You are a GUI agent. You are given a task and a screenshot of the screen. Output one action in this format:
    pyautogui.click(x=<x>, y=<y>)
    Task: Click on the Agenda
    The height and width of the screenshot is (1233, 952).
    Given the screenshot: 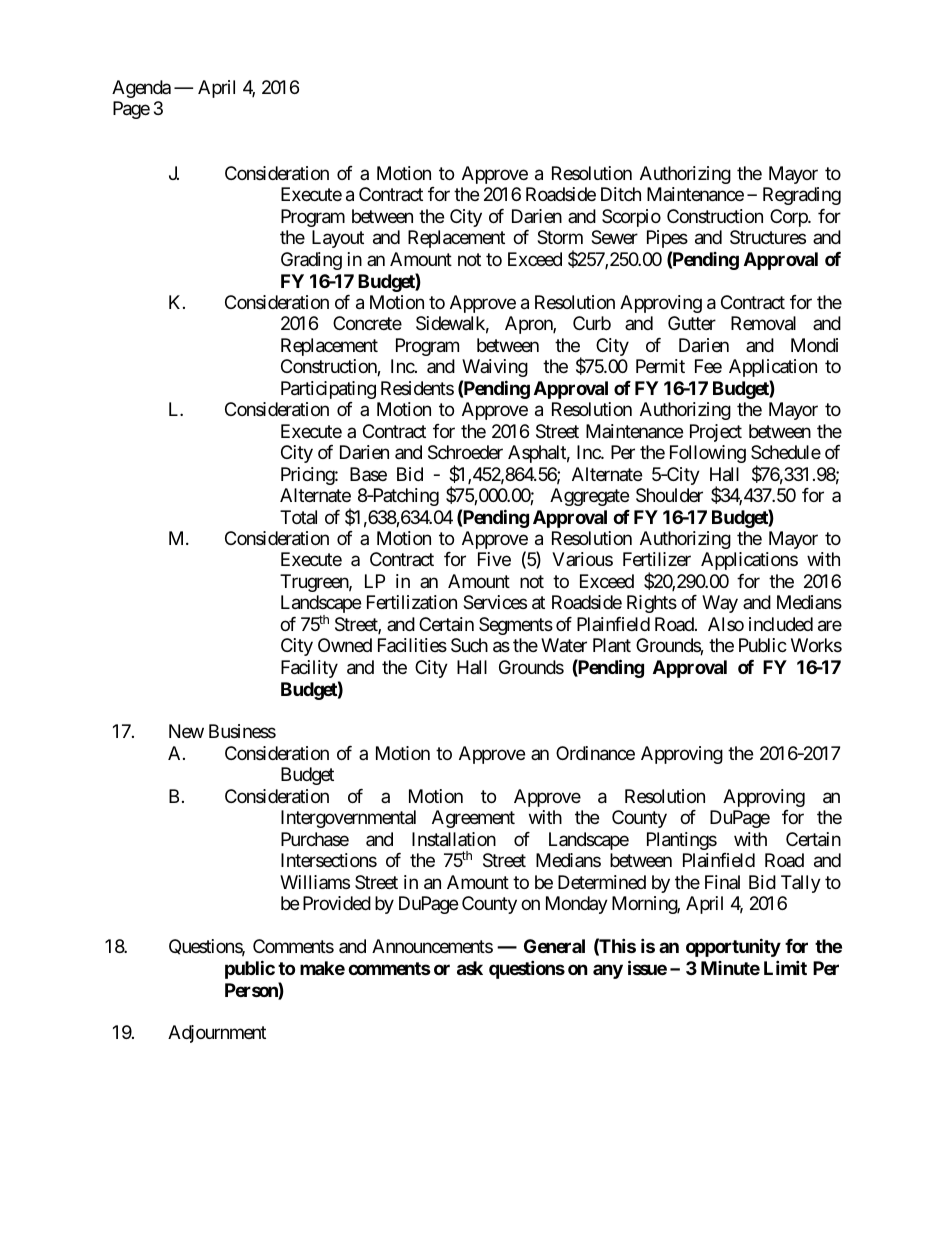 What is the action you would take?
    pyautogui.click(x=141, y=89)
